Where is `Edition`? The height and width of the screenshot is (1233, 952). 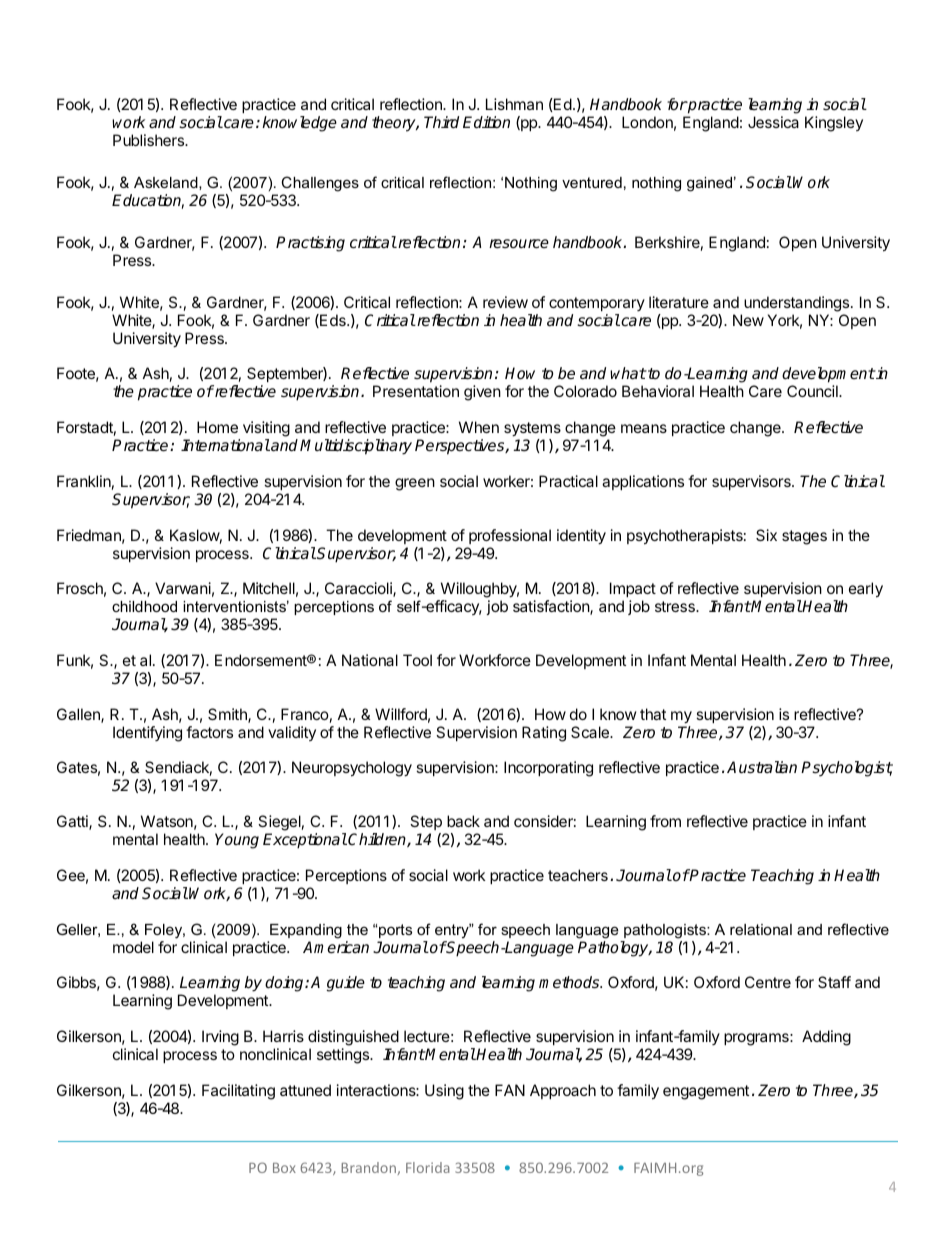
Edition is located at coordinates (486, 122).
